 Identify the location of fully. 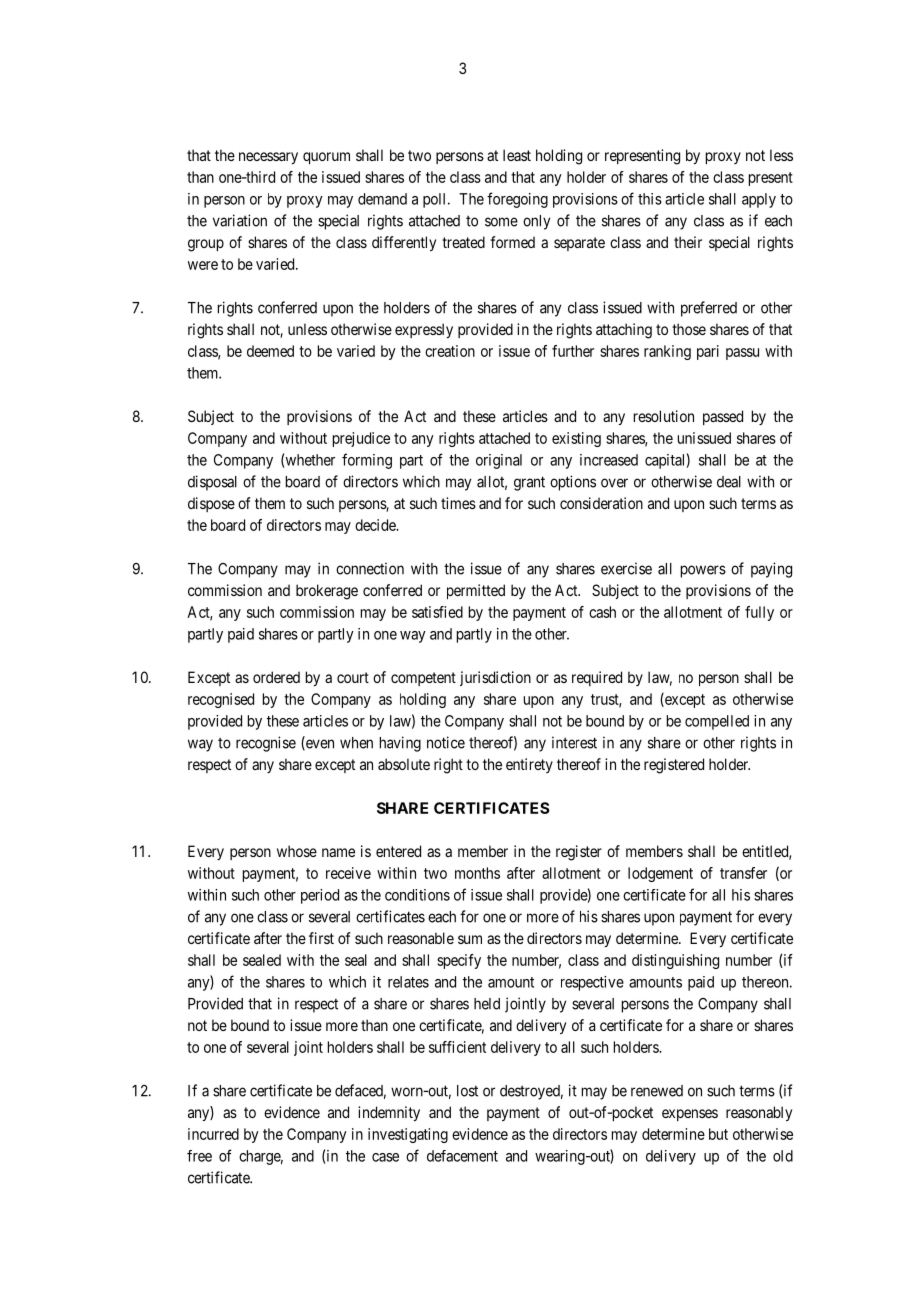
(759, 613).
